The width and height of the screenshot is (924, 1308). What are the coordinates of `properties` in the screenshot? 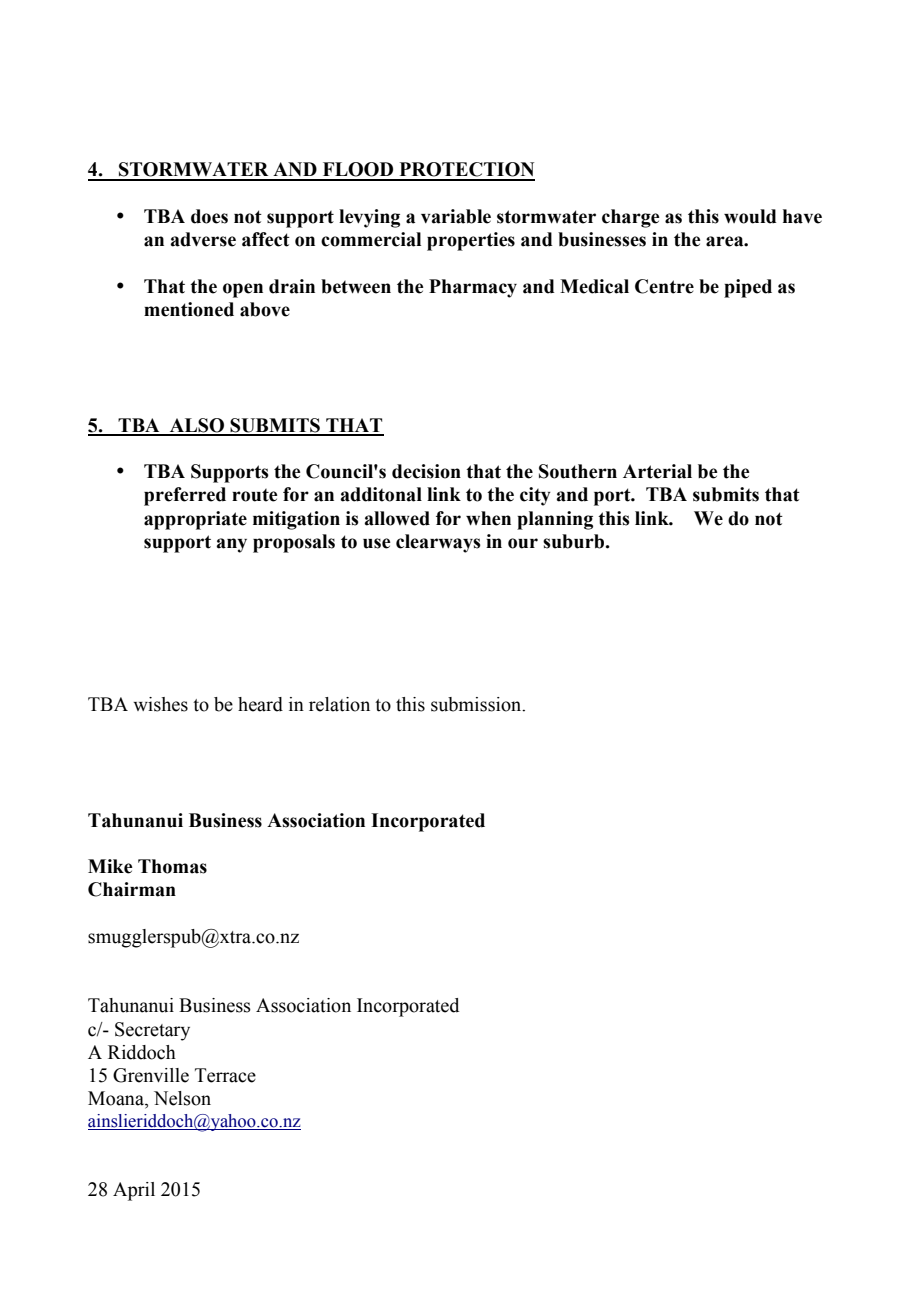 It's located at (471, 241).
